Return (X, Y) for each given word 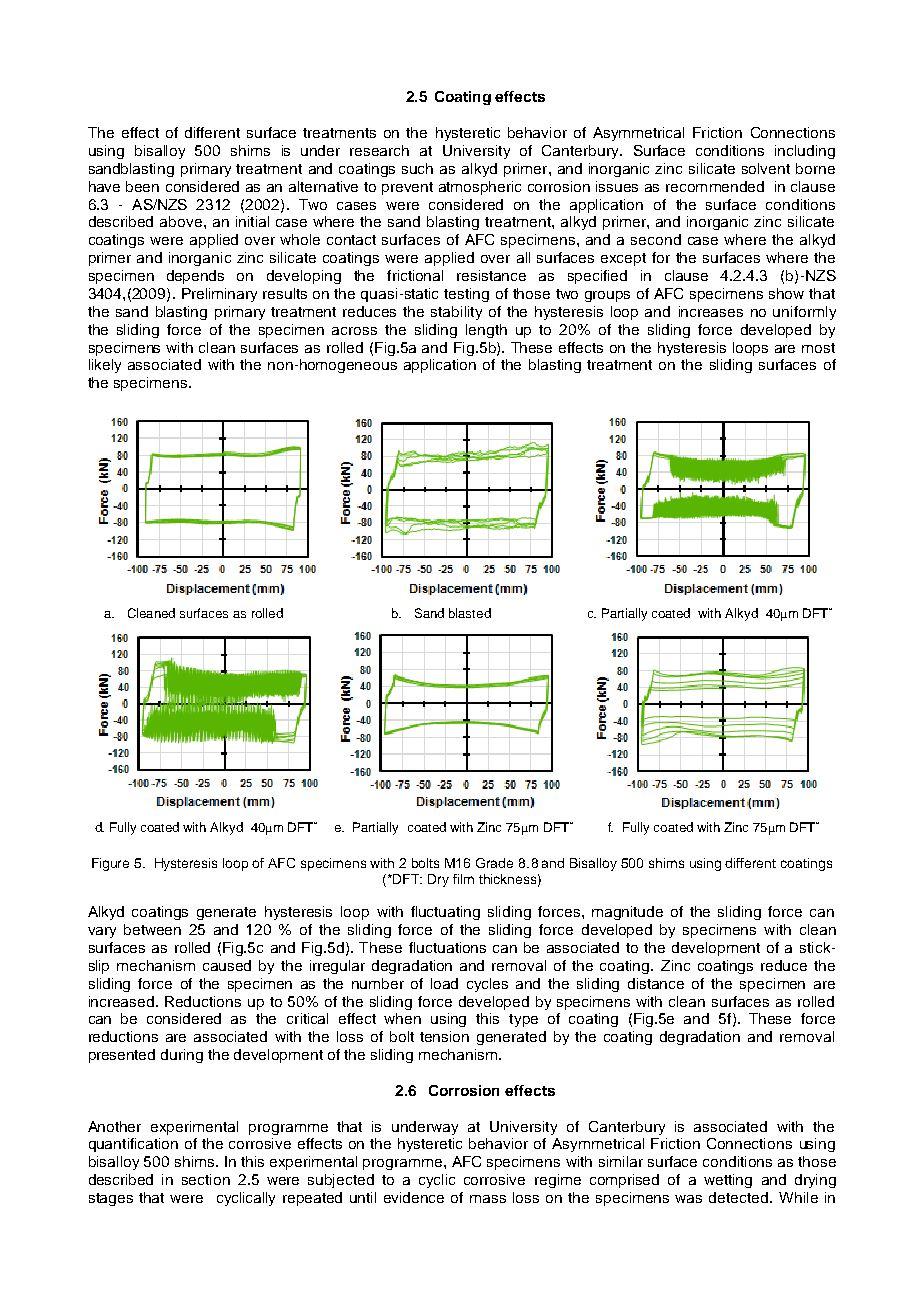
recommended (715, 186)
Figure (110, 864)
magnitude (627, 913)
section (206, 1179)
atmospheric (480, 188)
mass (488, 1199)
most (818, 348)
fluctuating (445, 913)
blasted (470, 613)
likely (105, 366)
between (152, 929)
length (486, 331)
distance (656, 983)
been (142, 186)
